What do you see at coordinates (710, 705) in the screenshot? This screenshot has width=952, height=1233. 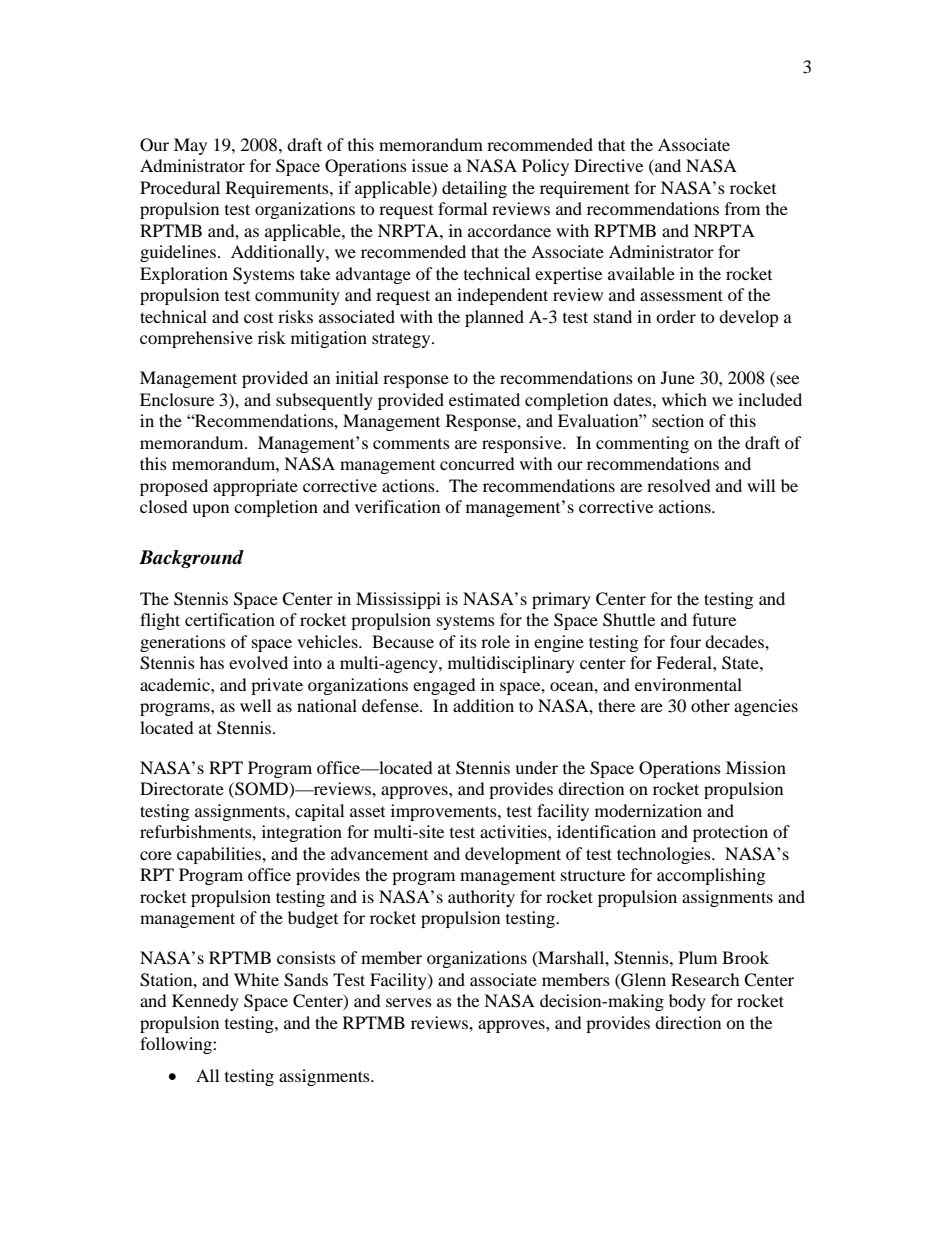 I see `other` at bounding box center [710, 705].
